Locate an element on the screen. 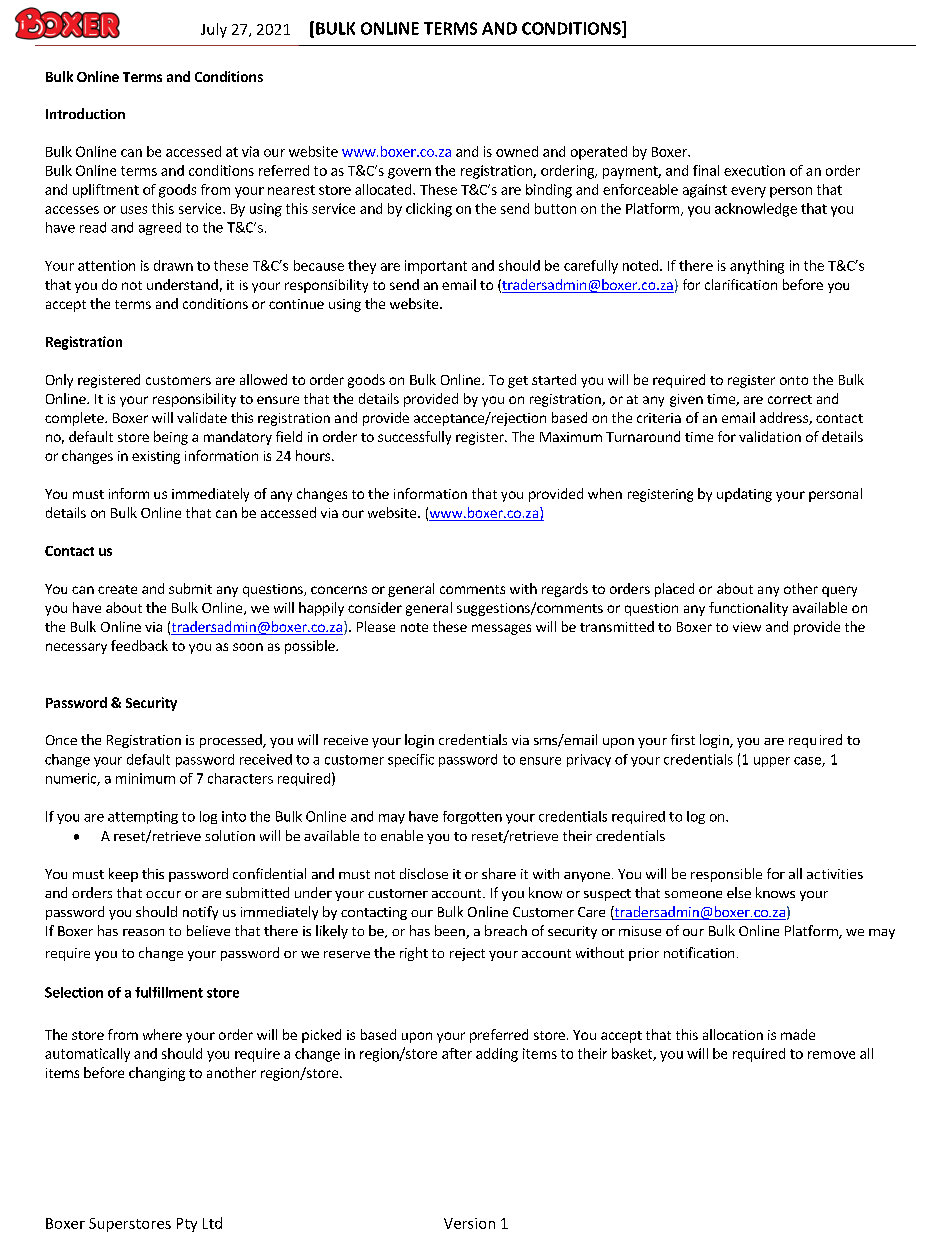 The image size is (952, 1233). upper is located at coordinates (772, 762).
